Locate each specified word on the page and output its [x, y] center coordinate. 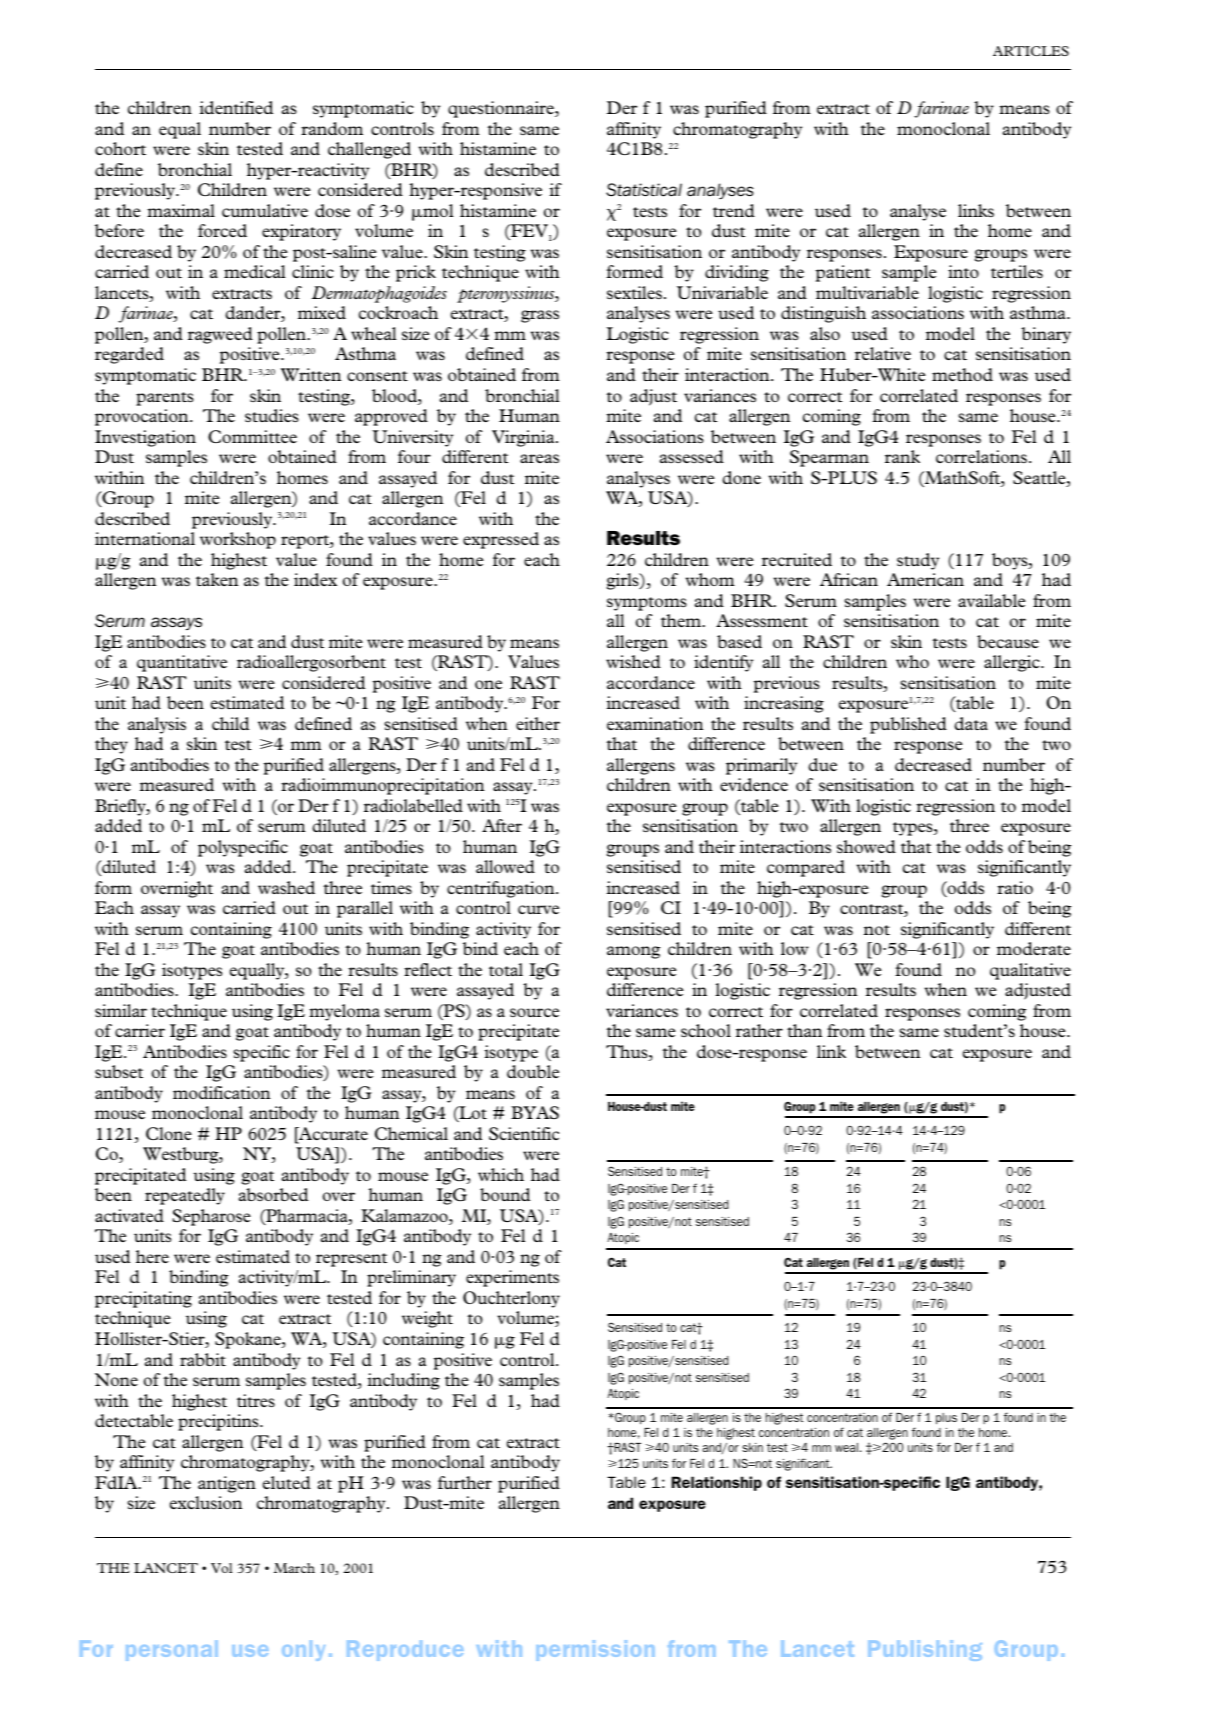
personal [172, 1651]
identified [236, 107]
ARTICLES [1031, 51]
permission [595, 1650]
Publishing [925, 1650]
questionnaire [502, 109]
